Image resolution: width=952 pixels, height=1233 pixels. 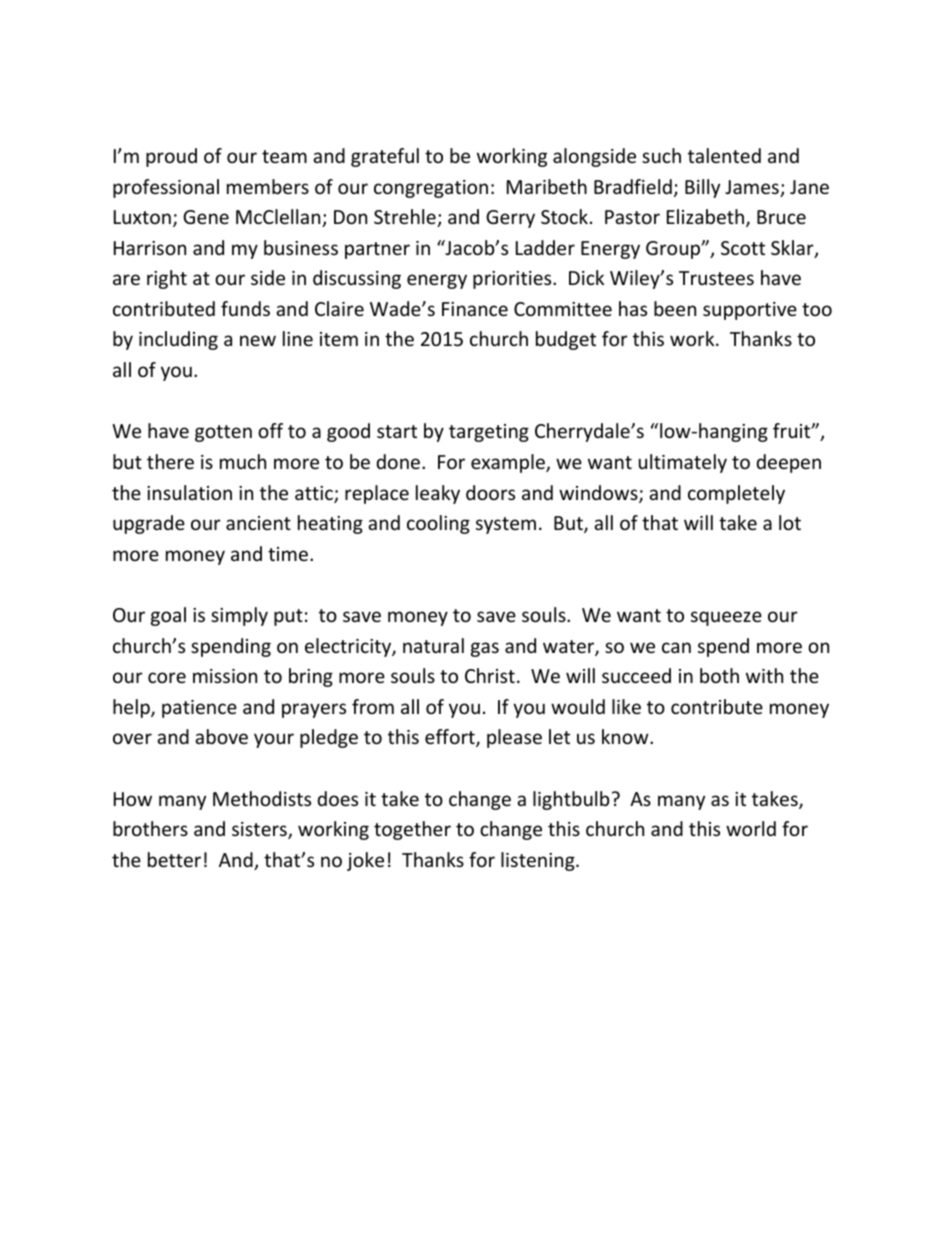 I want to click on squeeze, so click(x=726, y=618).
